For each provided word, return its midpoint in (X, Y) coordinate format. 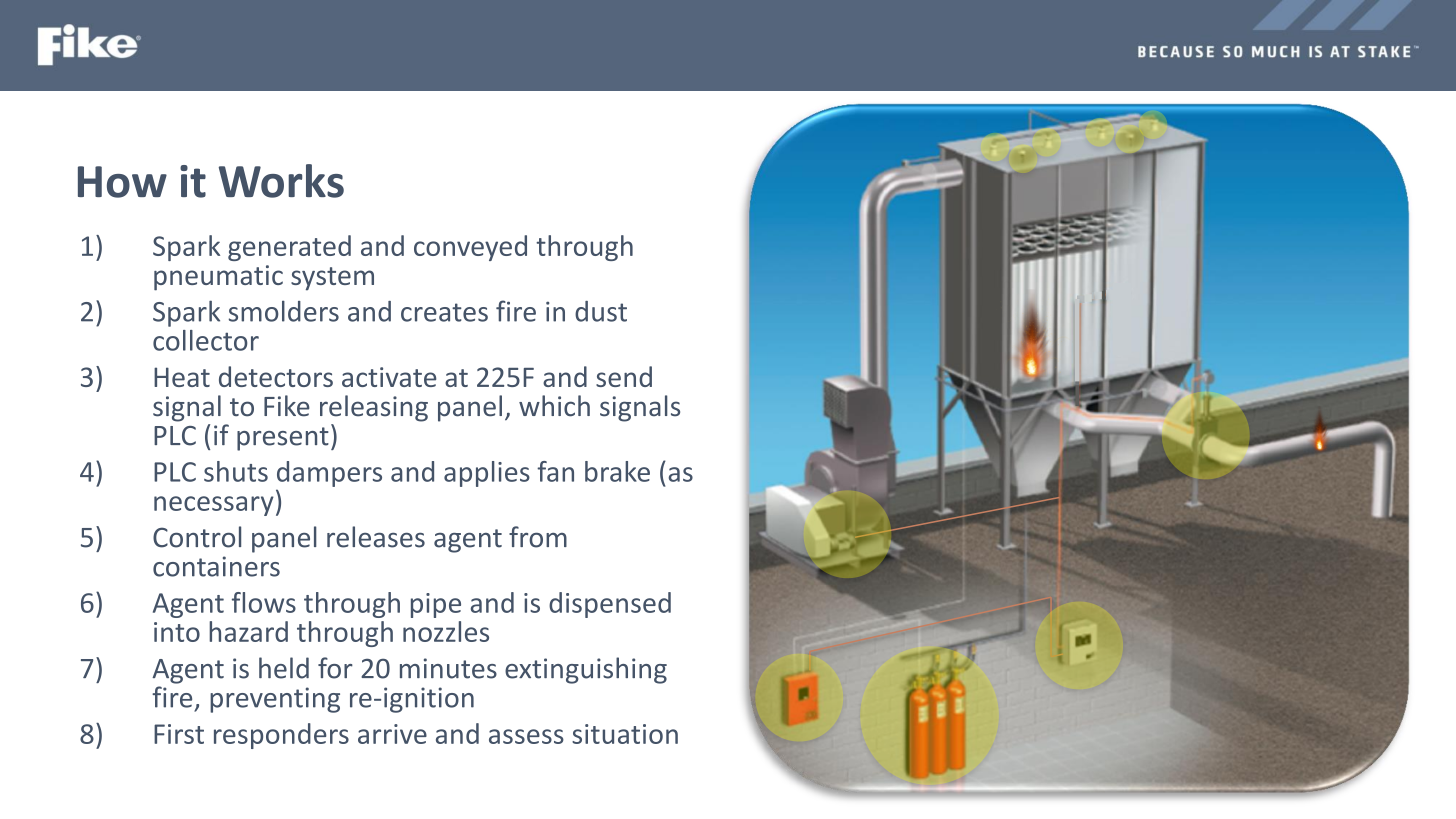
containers (216, 566)
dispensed (610, 605)
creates (444, 312)
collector (206, 340)
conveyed (470, 248)
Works (281, 181)
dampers (329, 474)
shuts (236, 471)
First (179, 734)
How (122, 182)
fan (555, 471)
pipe (436, 605)
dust (601, 311)
